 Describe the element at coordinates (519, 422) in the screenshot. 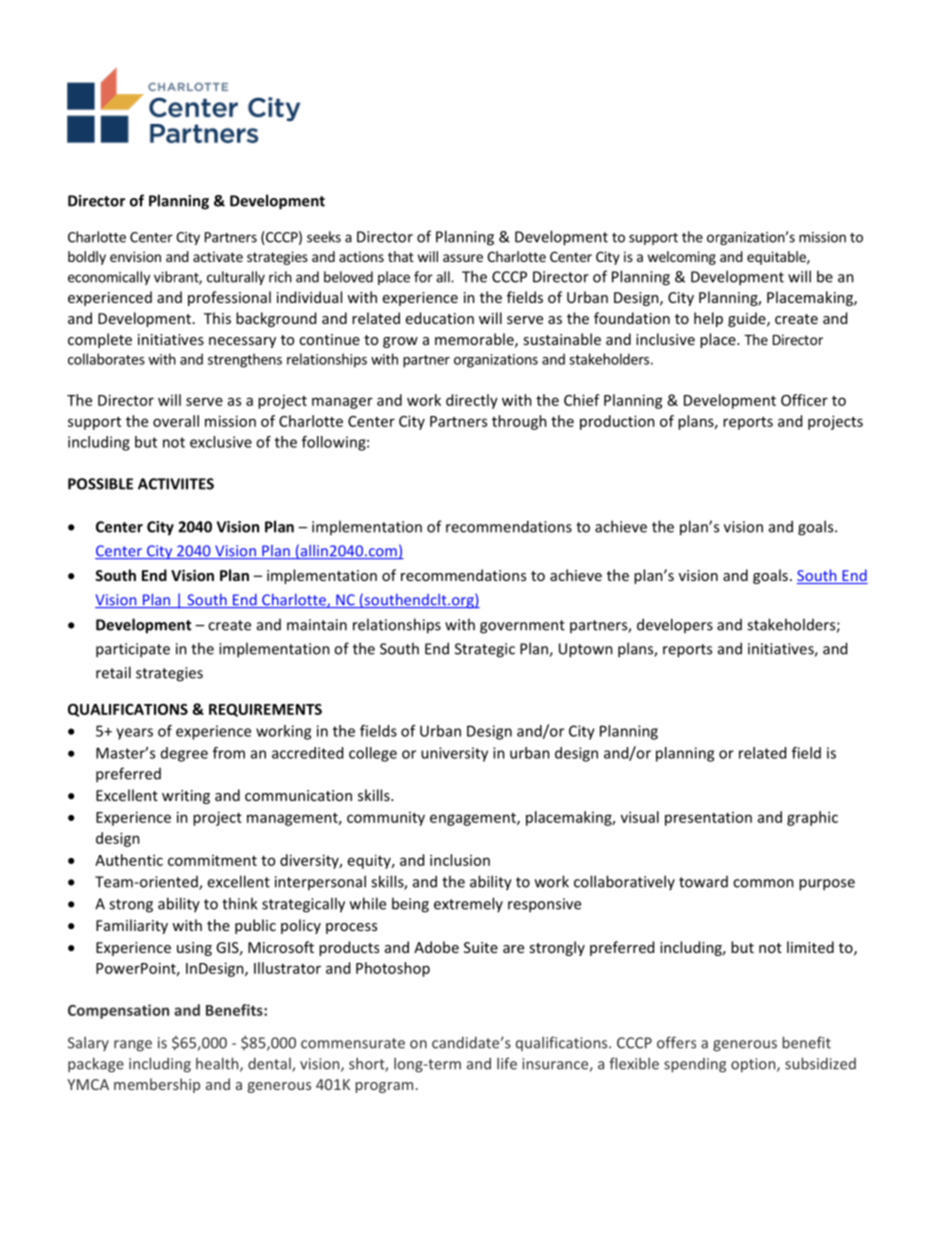

I see `through` at that location.
